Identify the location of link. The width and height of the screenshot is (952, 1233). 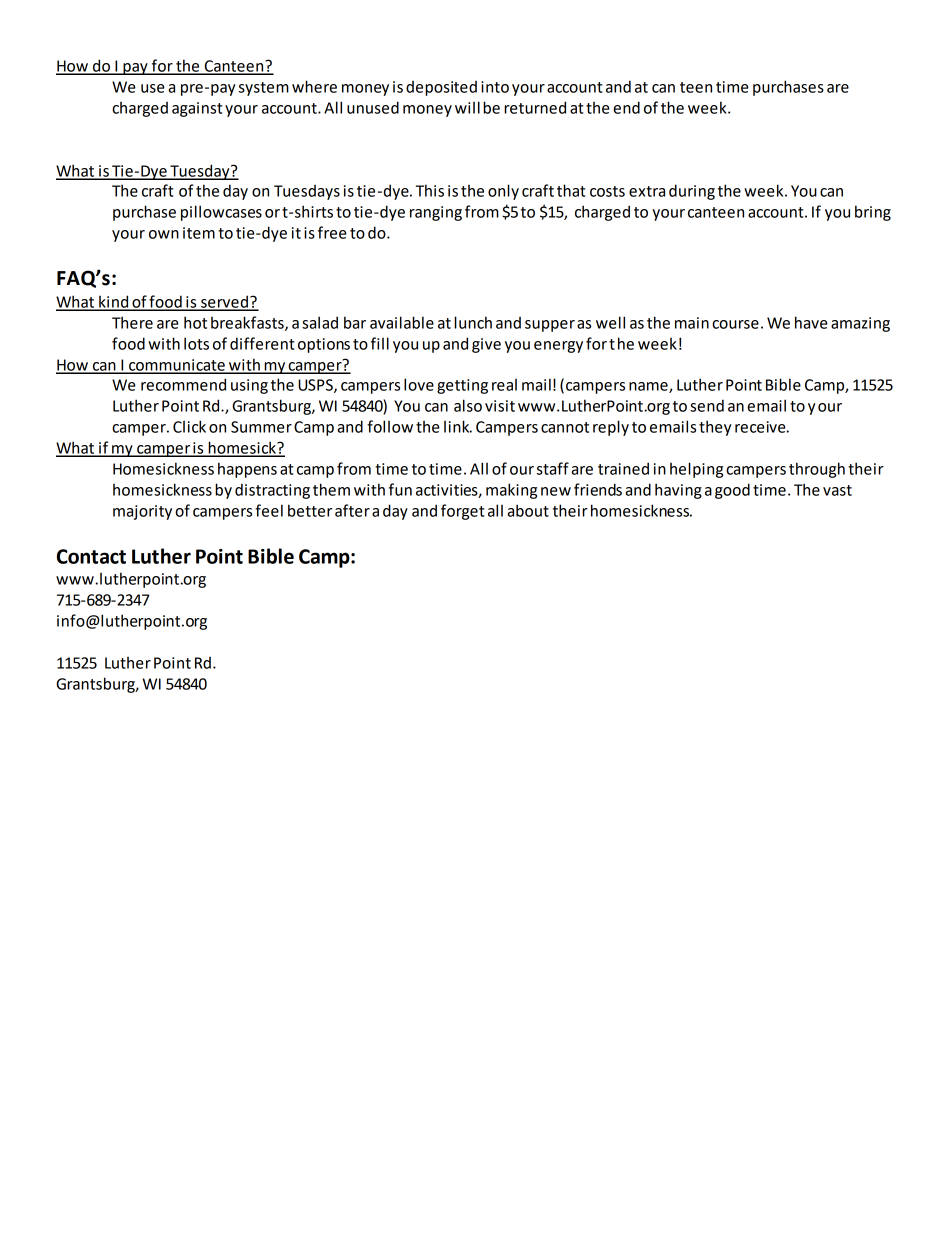
(458, 426).
